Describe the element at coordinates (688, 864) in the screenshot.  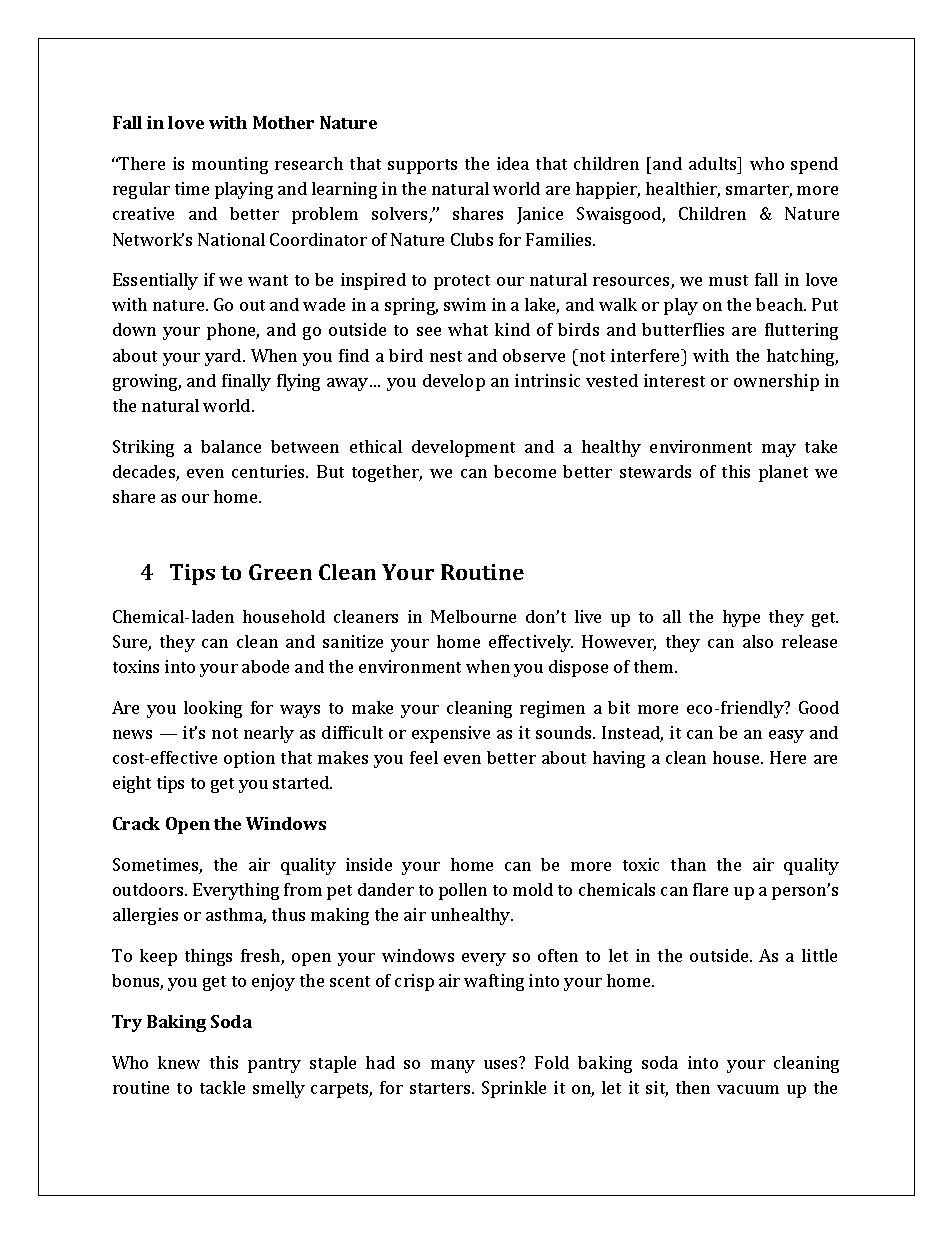
I see `than` at that location.
